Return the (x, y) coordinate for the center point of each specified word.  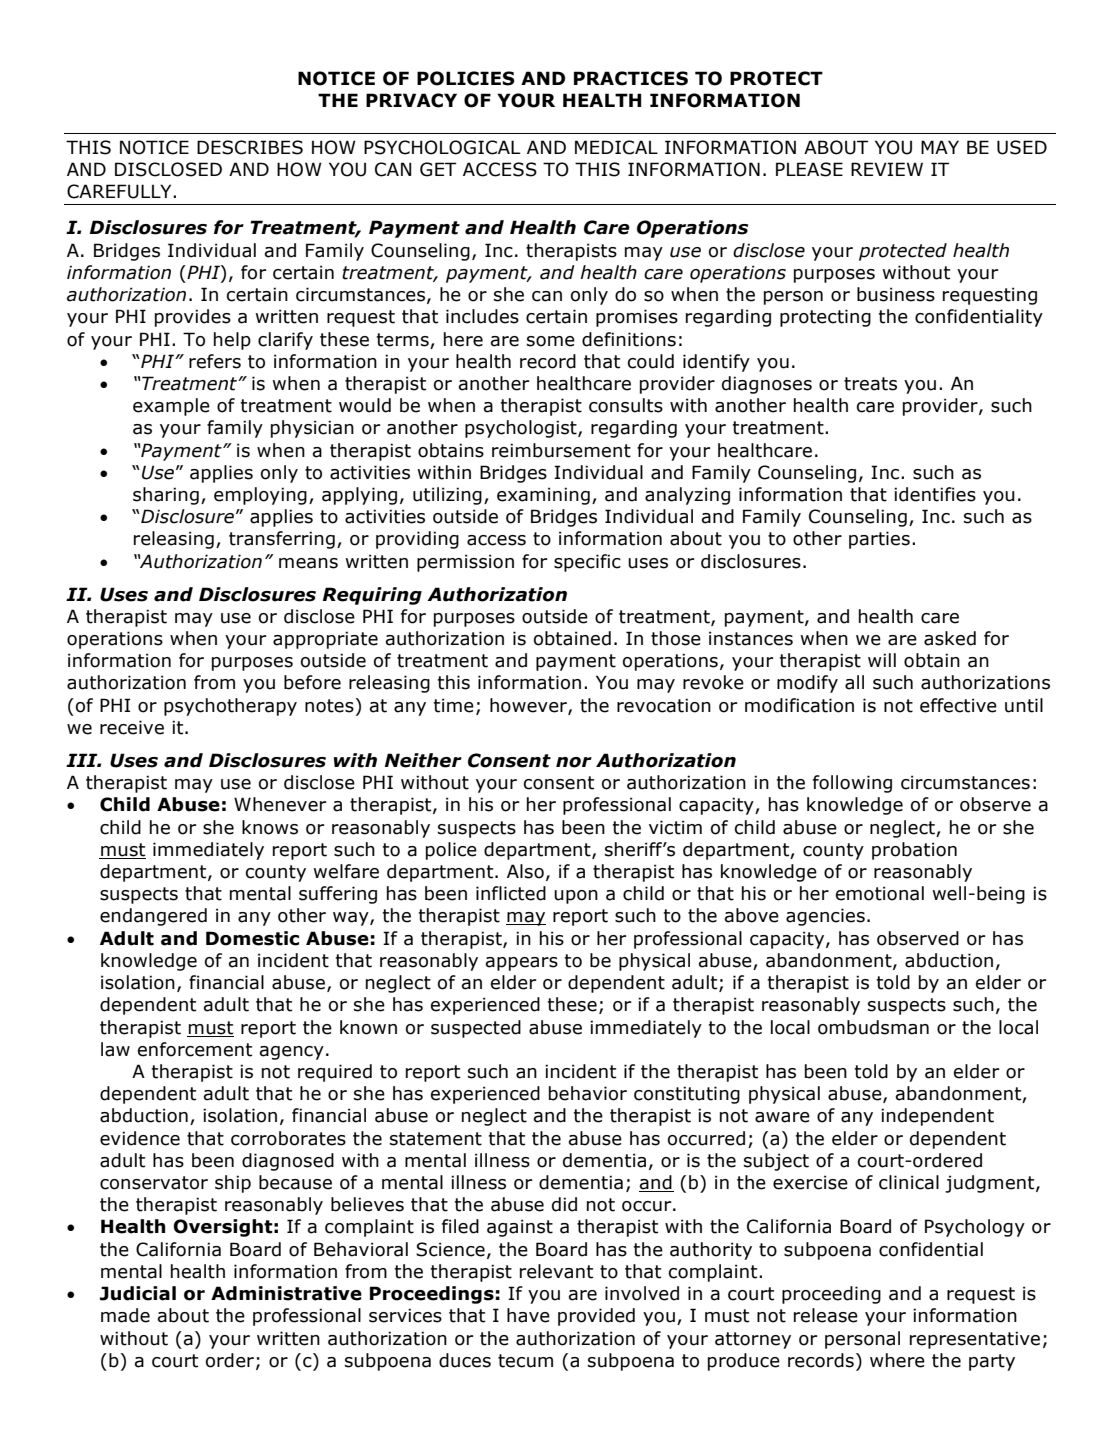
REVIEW (887, 169)
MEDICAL (616, 147)
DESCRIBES (250, 147)
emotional (880, 893)
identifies (935, 494)
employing (260, 496)
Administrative (286, 1293)
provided (596, 1317)
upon (576, 897)
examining (543, 496)
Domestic (252, 938)
